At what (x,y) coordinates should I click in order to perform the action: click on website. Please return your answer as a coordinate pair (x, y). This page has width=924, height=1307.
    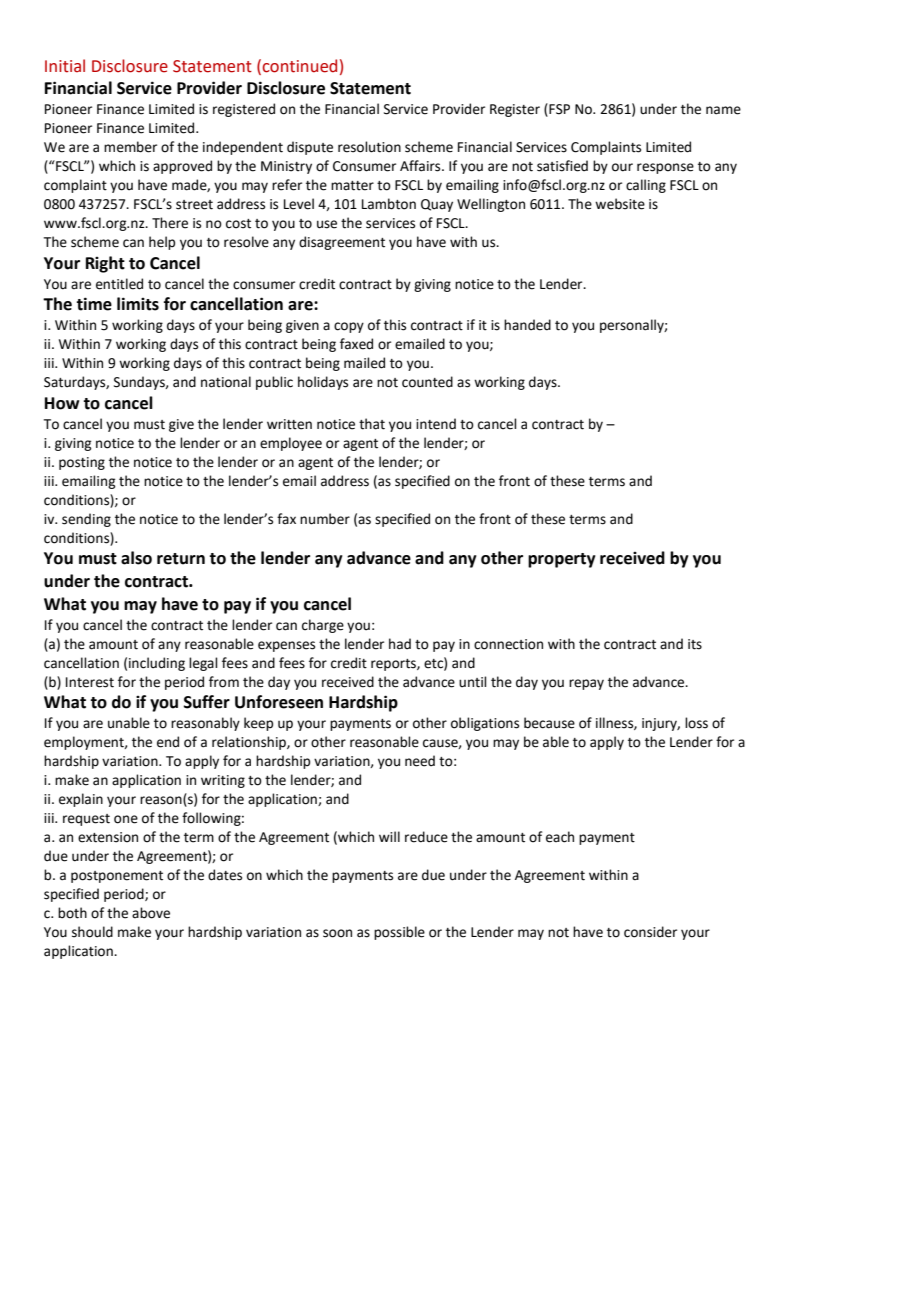
    Looking at the image, I should click on (620, 204).
